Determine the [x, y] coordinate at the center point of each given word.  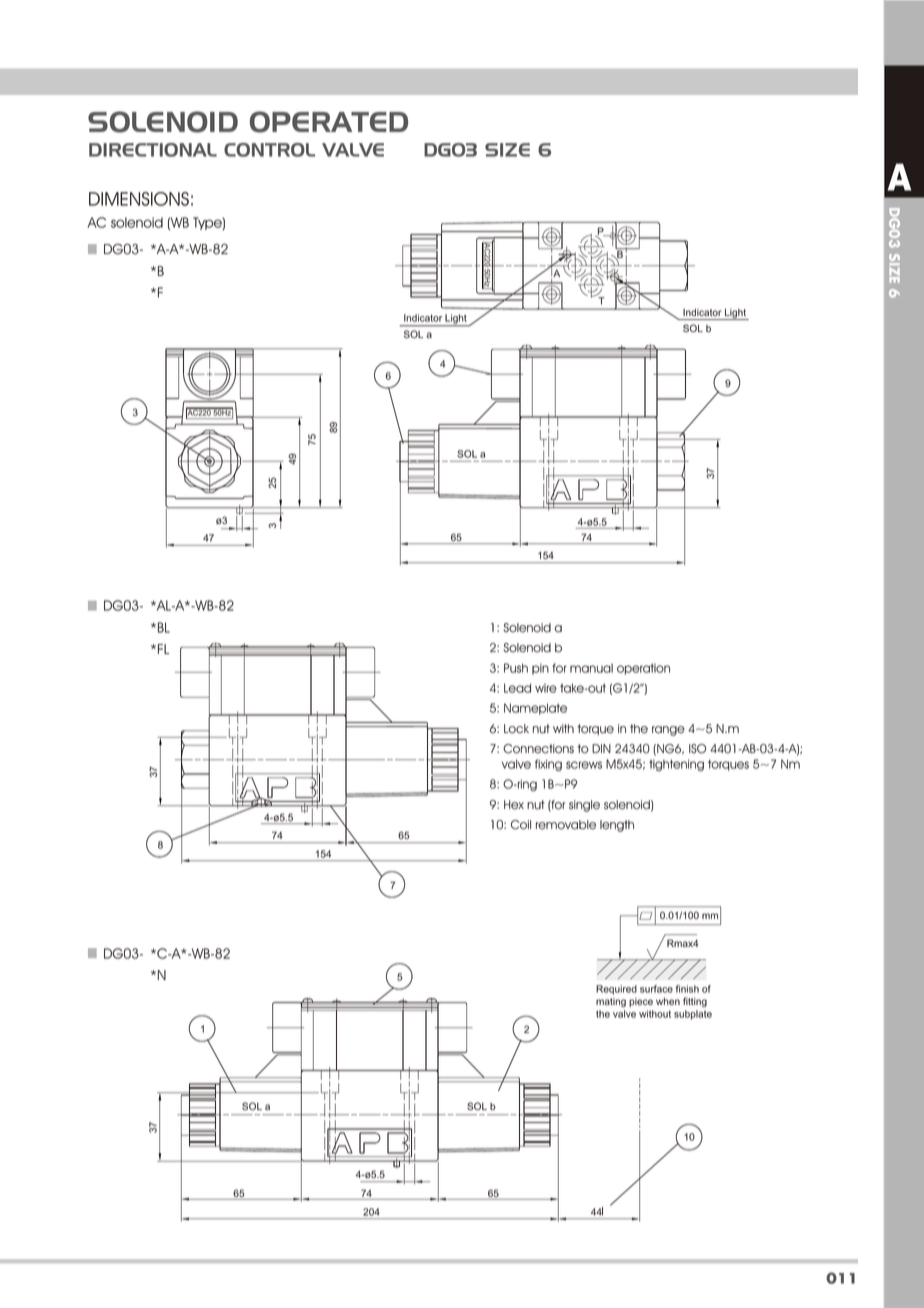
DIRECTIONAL [153, 150]
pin [540, 669]
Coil [521, 825]
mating [611, 1002]
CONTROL [269, 150]
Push [516, 668]
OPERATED [329, 122]
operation [643, 669]
